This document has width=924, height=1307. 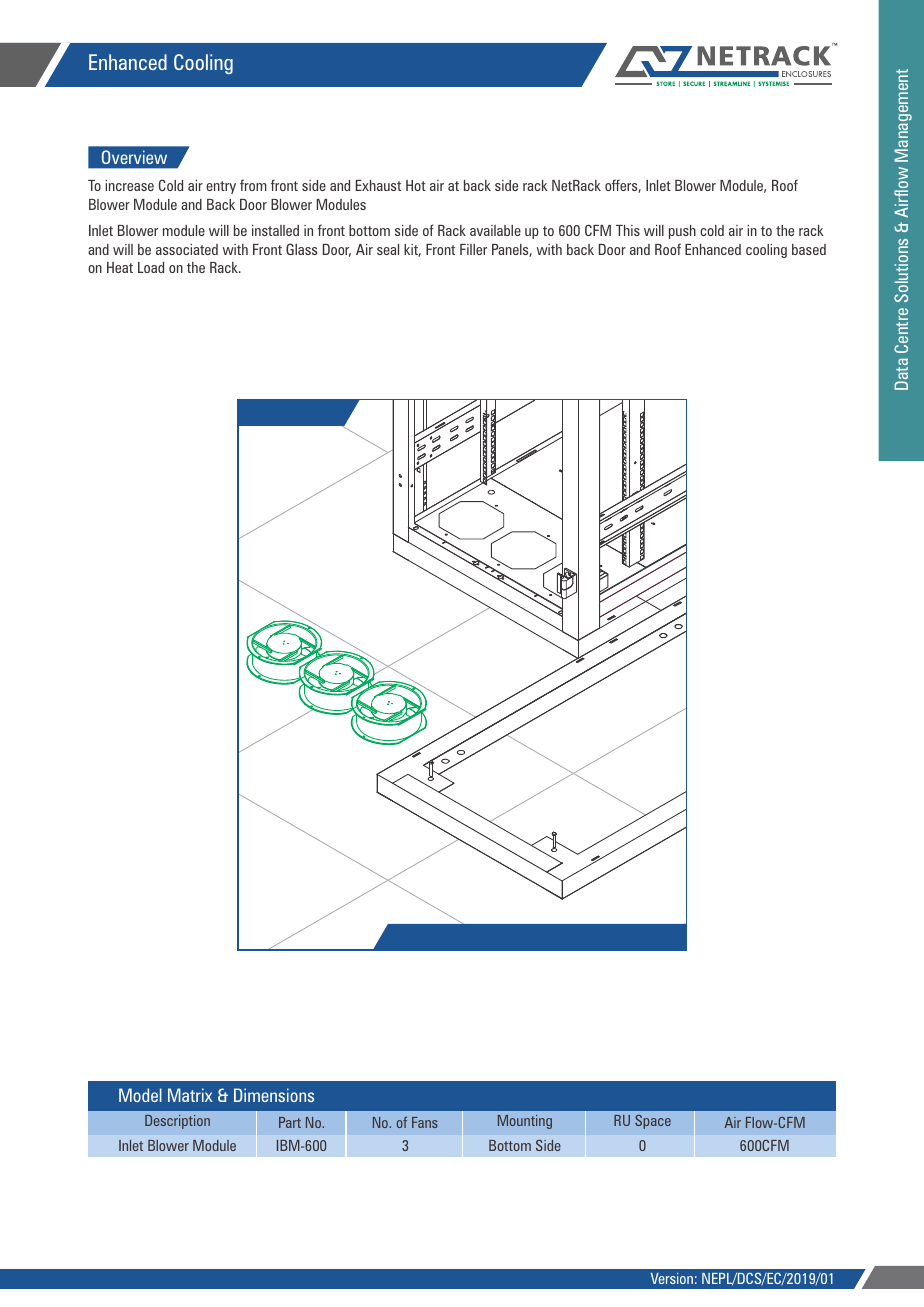 I want to click on entry, so click(x=221, y=187).
